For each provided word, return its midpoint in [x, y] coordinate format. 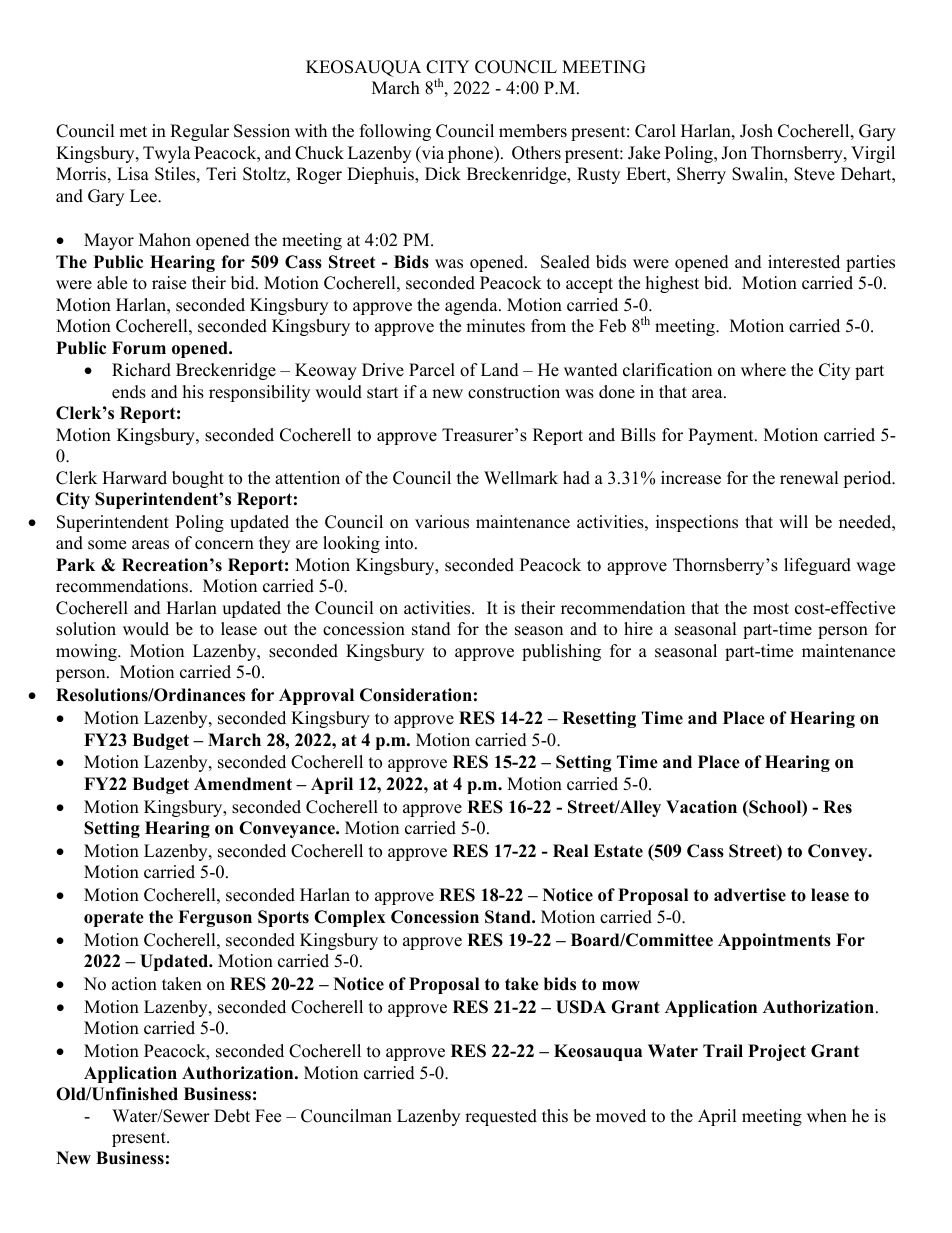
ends [129, 392]
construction [514, 392]
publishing [561, 652]
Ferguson [215, 918]
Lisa [133, 174]
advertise [750, 895]
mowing [87, 652]
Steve [814, 174]
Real [570, 851]
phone [472, 154]
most [771, 609]
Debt [232, 1116]
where [763, 370]
